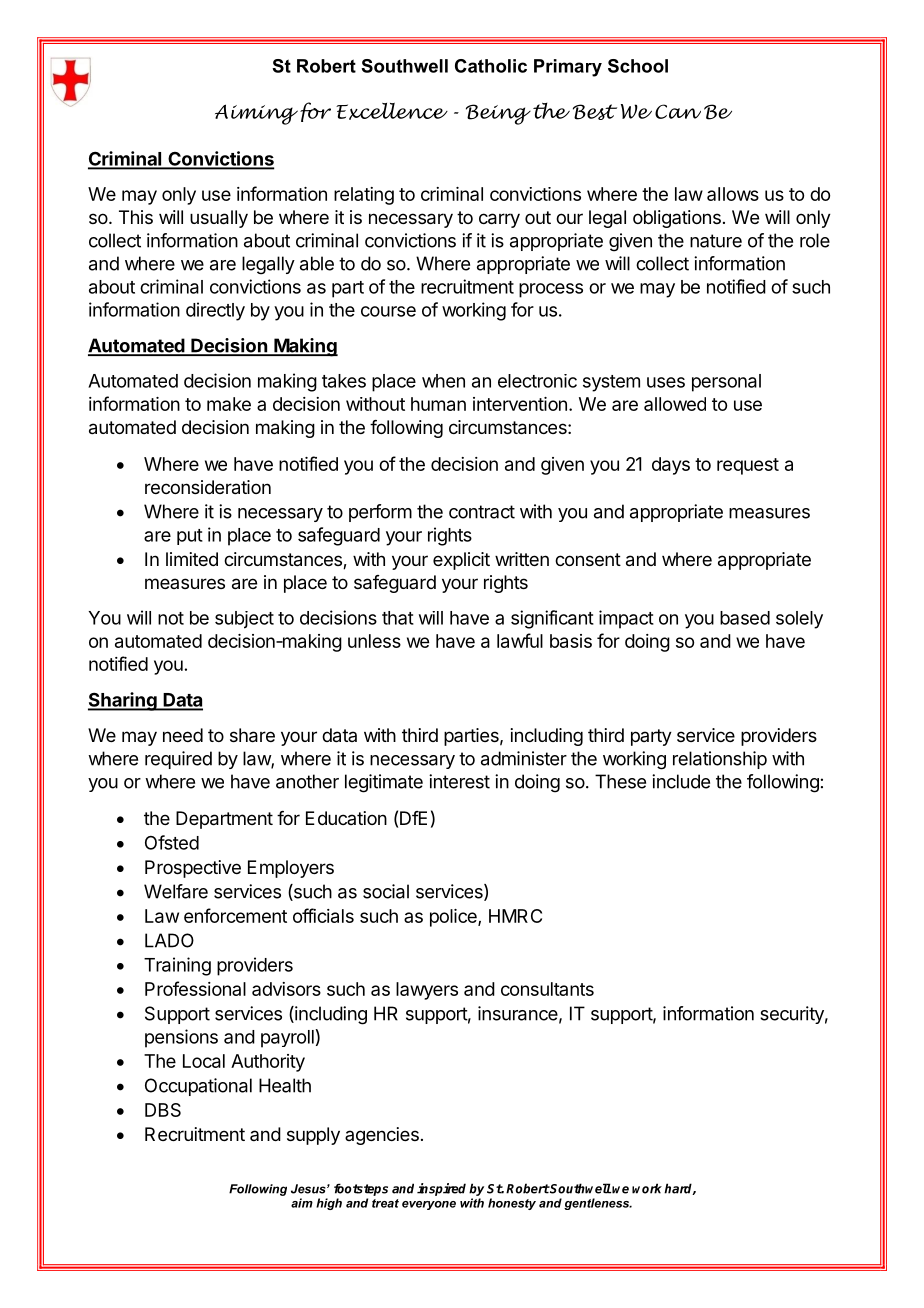 Image resolution: width=924 pixels, height=1308 pixels. Describe the element at coordinates (454, 918) in the image. I see `police` at that location.
